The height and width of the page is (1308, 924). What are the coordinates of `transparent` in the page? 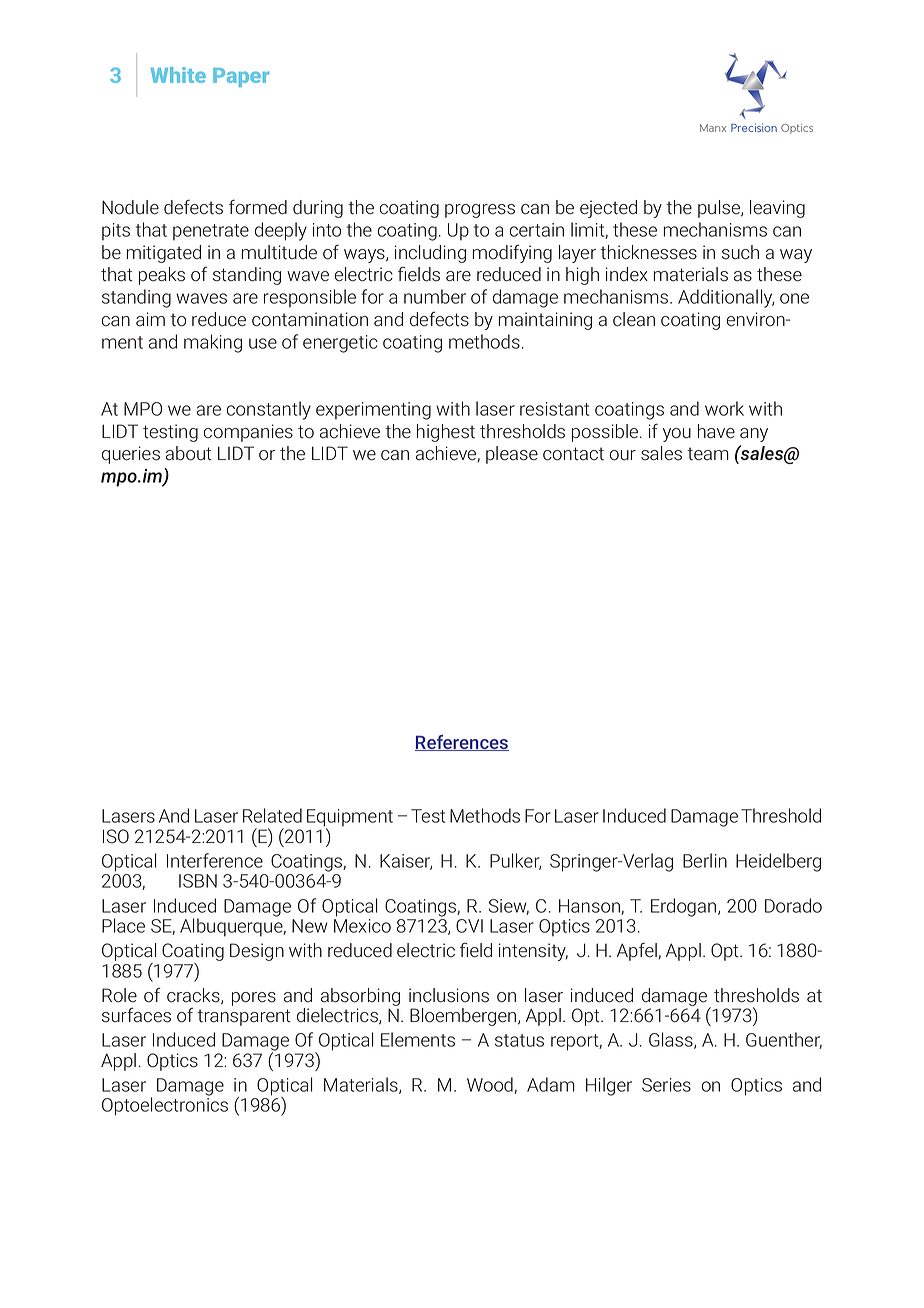 It's located at (244, 1017).
